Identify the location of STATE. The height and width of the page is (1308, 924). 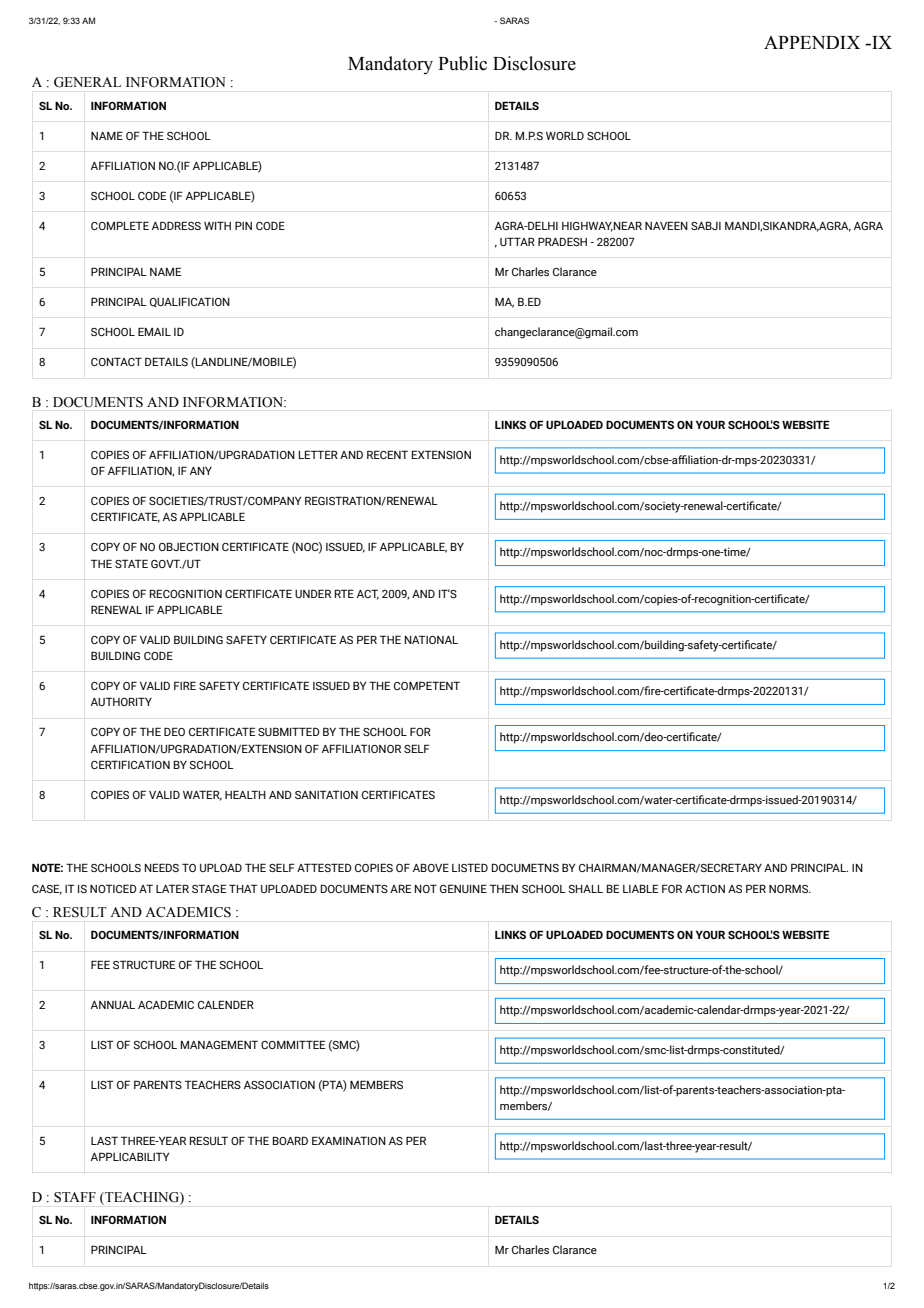
(131, 563).
